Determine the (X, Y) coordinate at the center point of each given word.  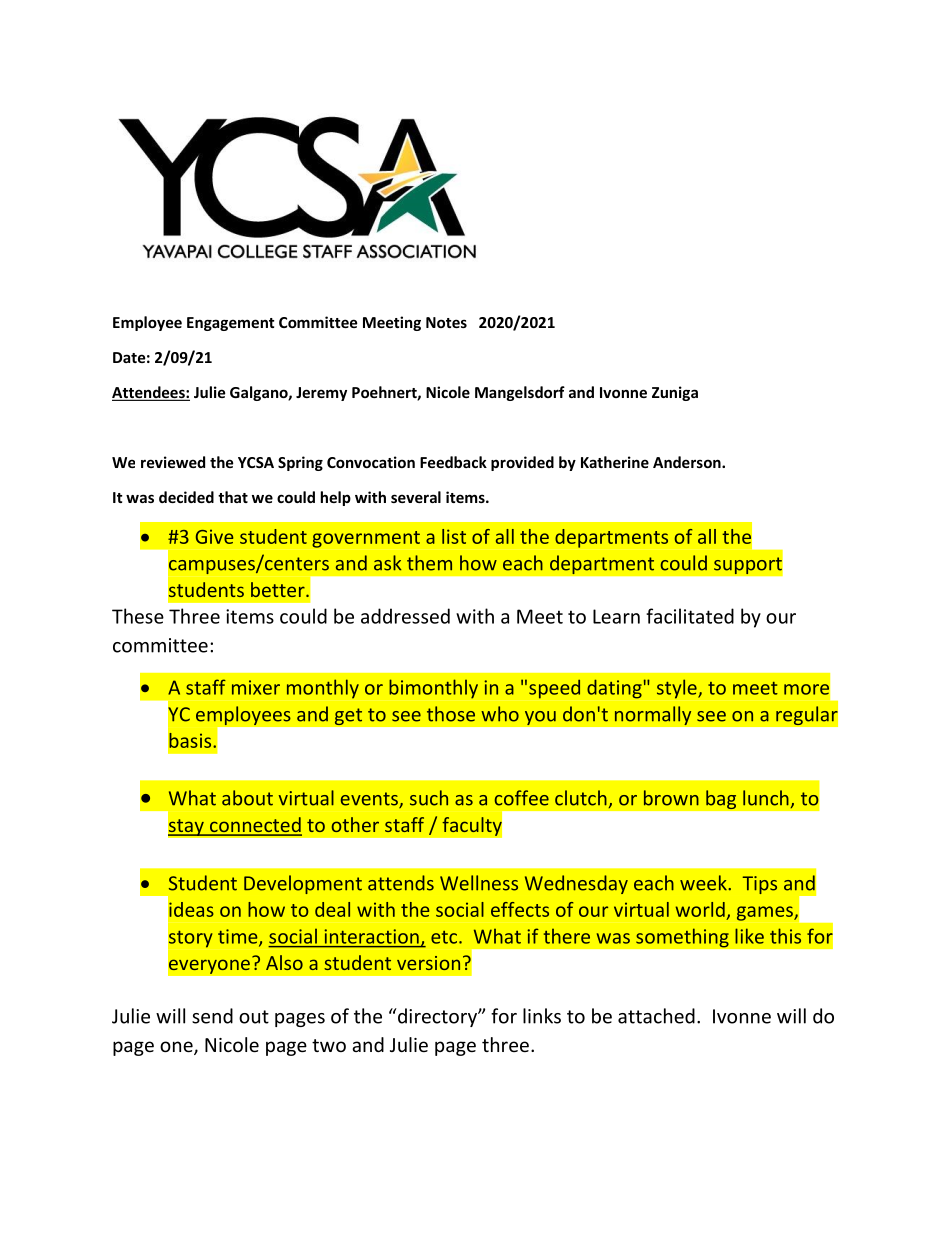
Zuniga (675, 393)
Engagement (231, 324)
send (212, 1016)
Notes (446, 322)
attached (656, 1016)
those (451, 714)
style (678, 689)
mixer (256, 687)
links (542, 1016)
